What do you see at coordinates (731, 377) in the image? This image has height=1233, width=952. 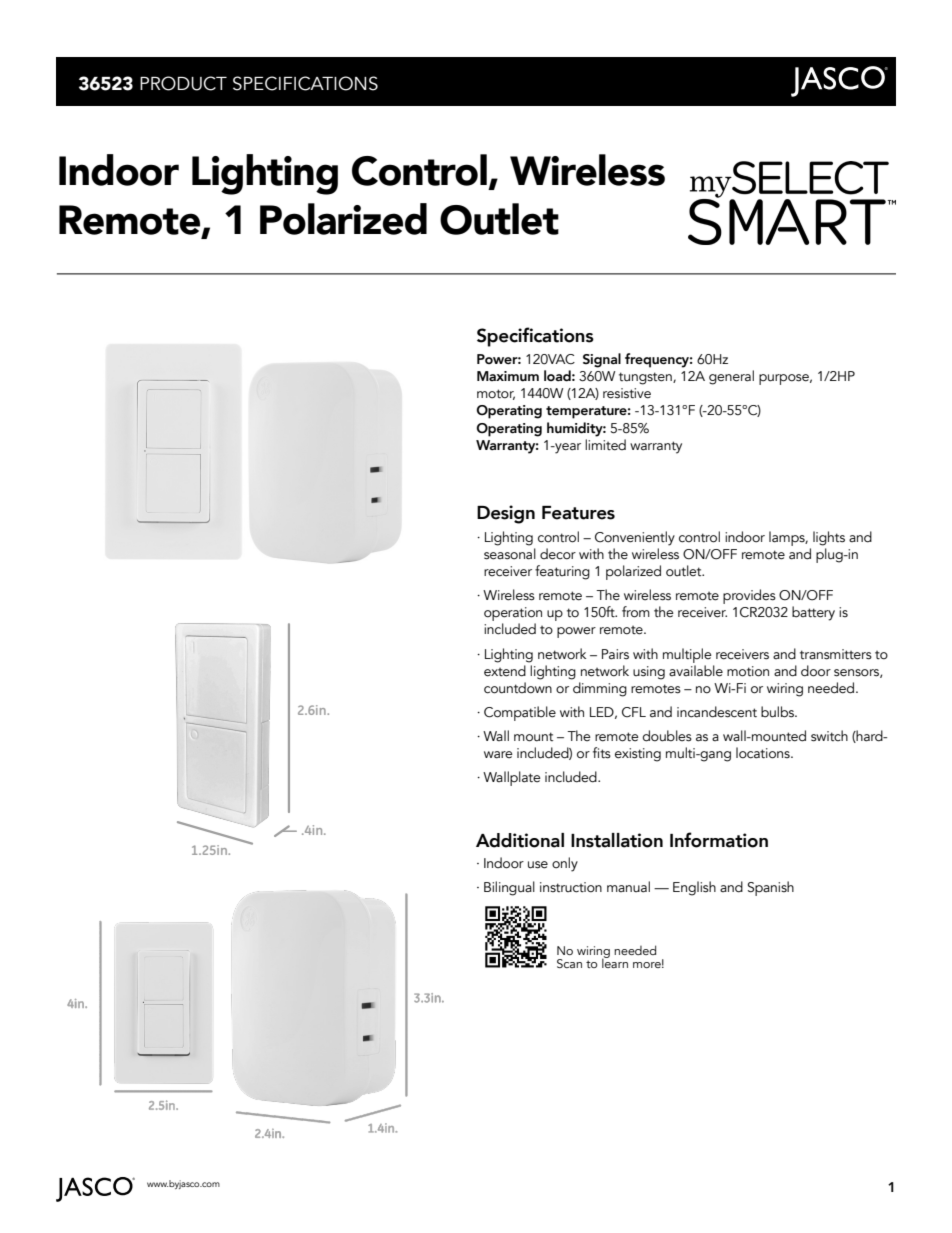 I see `general` at bounding box center [731, 377].
